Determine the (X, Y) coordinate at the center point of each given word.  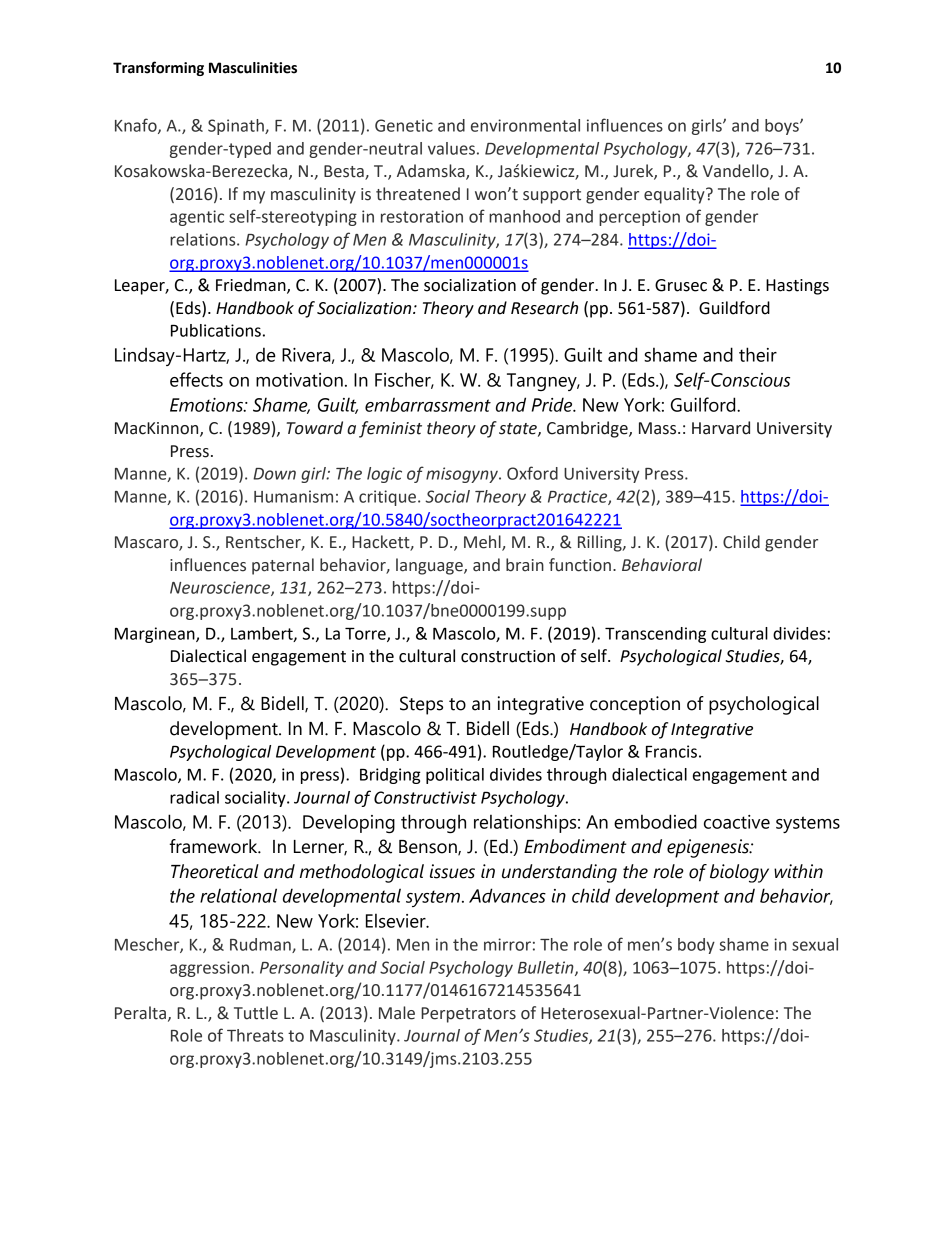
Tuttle (256, 1013)
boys (783, 127)
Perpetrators (468, 1015)
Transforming (158, 68)
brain (525, 565)
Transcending (655, 635)
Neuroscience (221, 588)
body (696, 946)
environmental (525, 125)
